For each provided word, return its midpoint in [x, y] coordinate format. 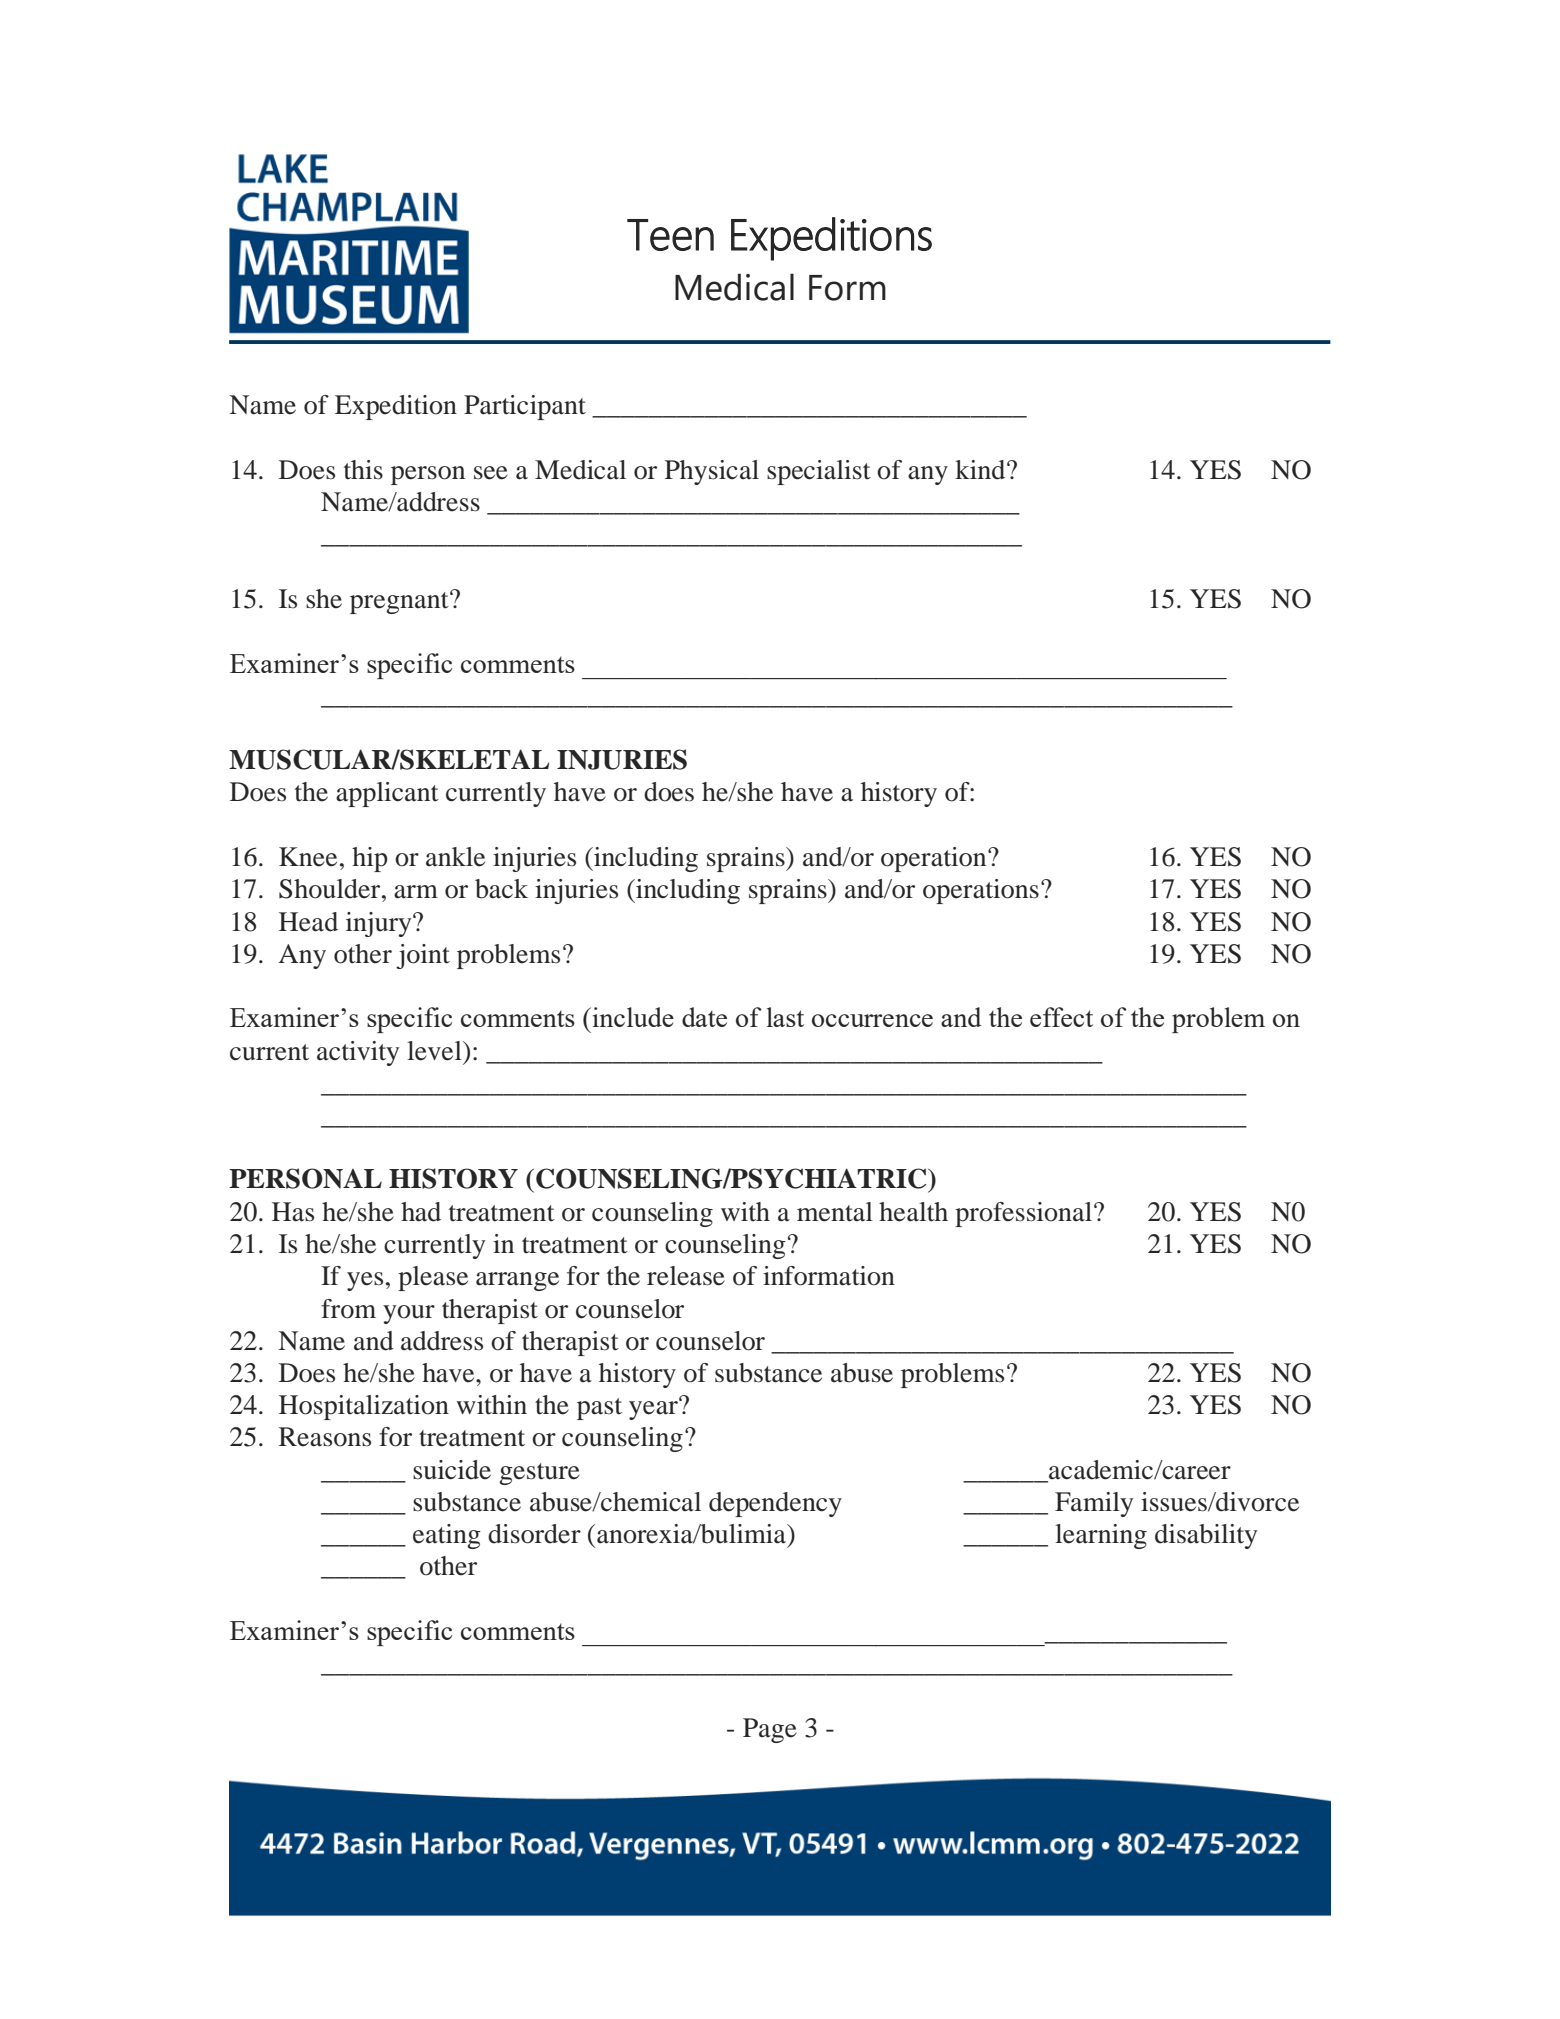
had [421, 1212]
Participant [525, 407]
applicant [387, 794]
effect [1061, 1017]
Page [770, 1730]
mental [835, 1212]
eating [447, 1536]
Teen [670, 235]
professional [1025, 1214]
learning [1101, 1536]
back [501, 889]
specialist [819, 472]
